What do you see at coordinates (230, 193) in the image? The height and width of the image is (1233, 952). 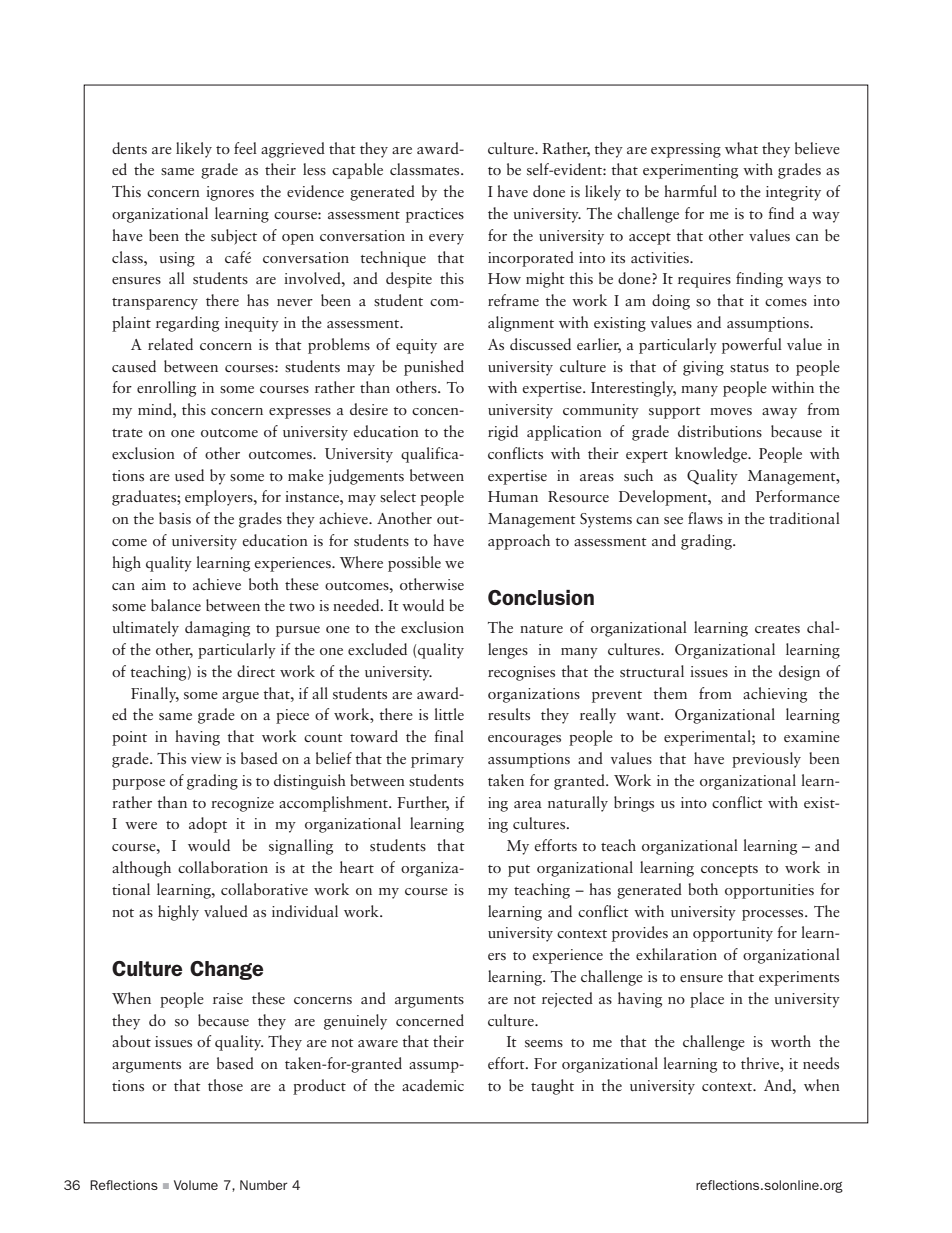 I see `ignores` at bounding box center [230, 193].
